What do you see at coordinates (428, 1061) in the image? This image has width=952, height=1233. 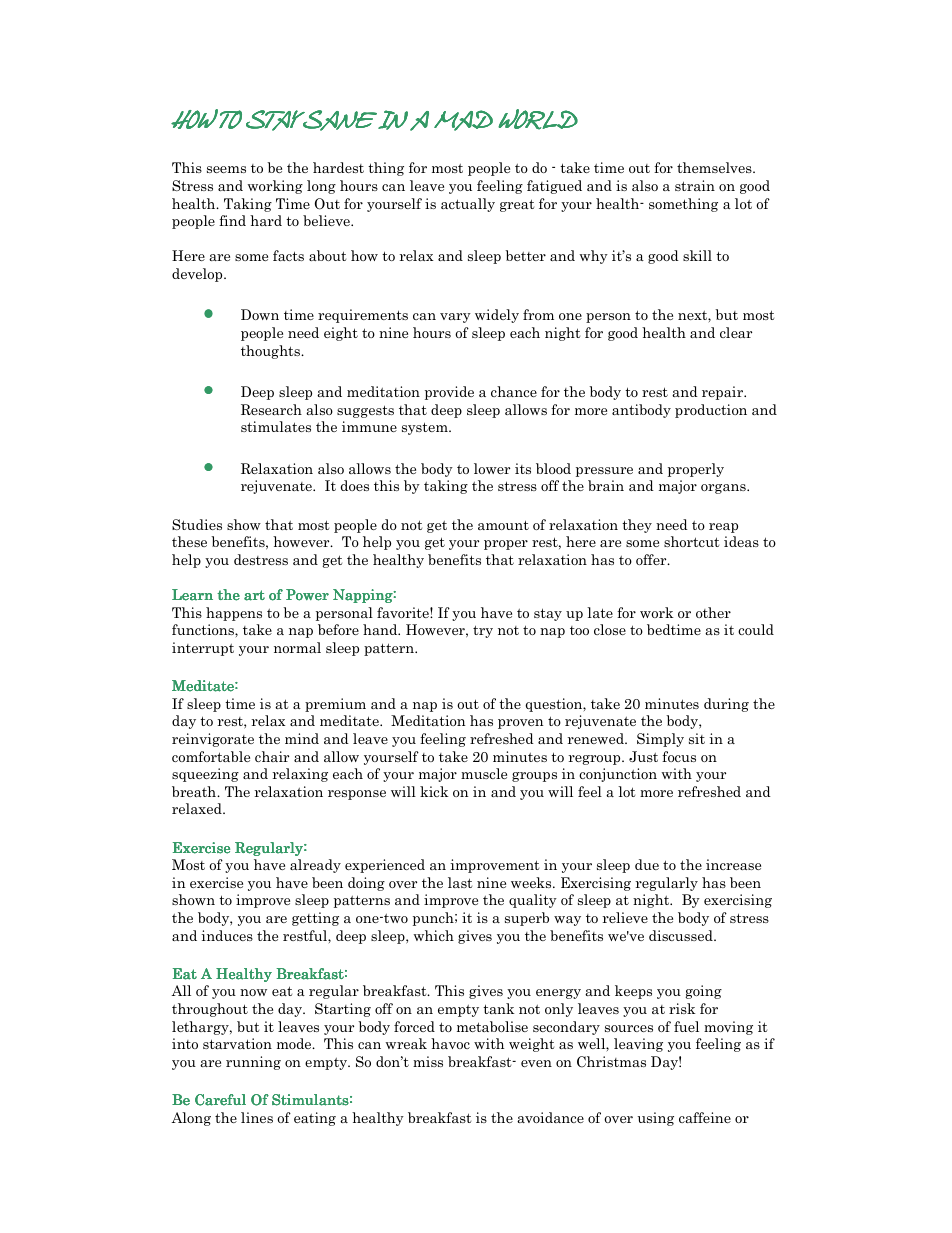 I see `miss` at bounding box center [428, 1061].
